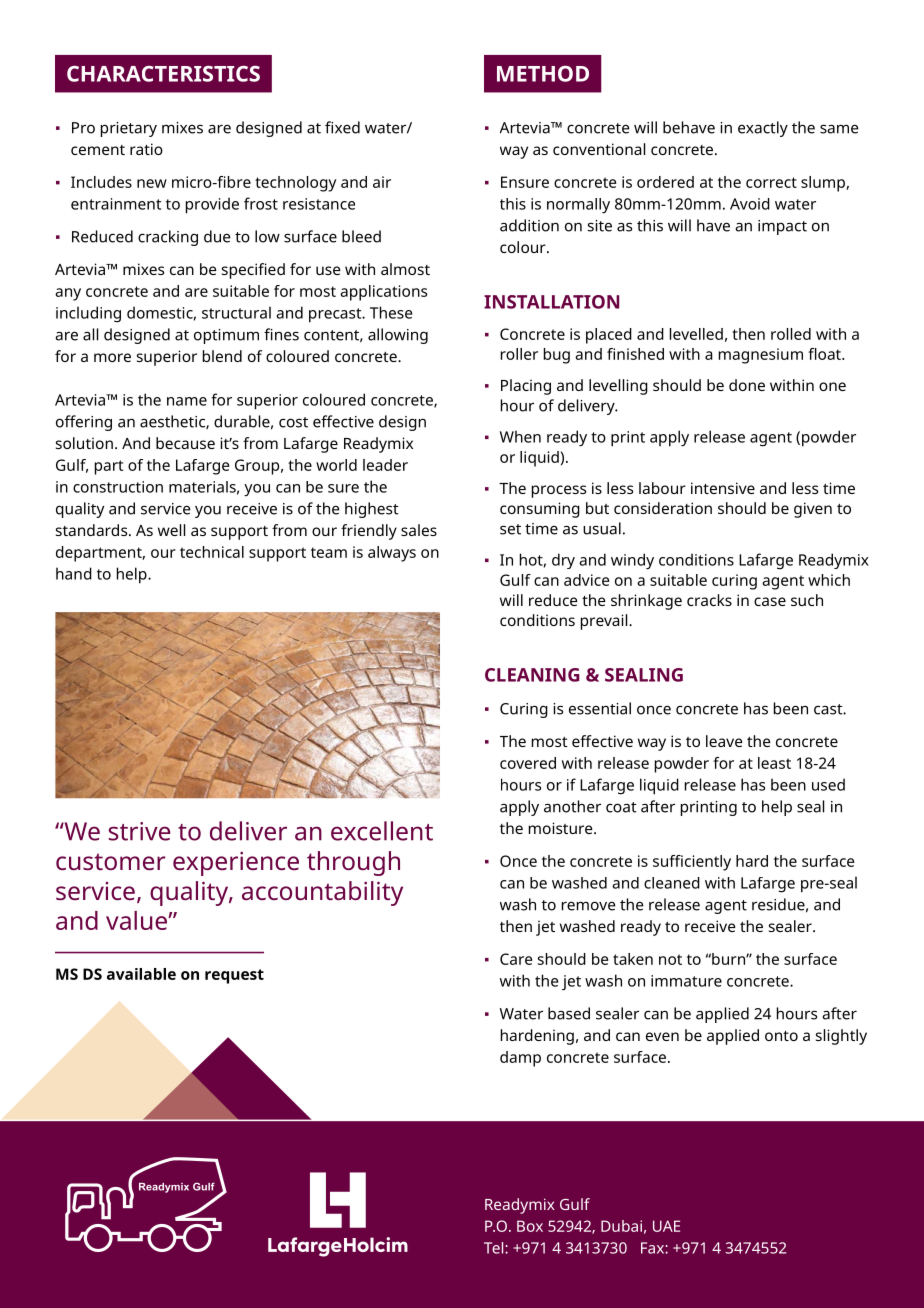  What do you see at coordinates (516, 959) in the screenshot?
I see `Care` at bounding box center [516, 959].
